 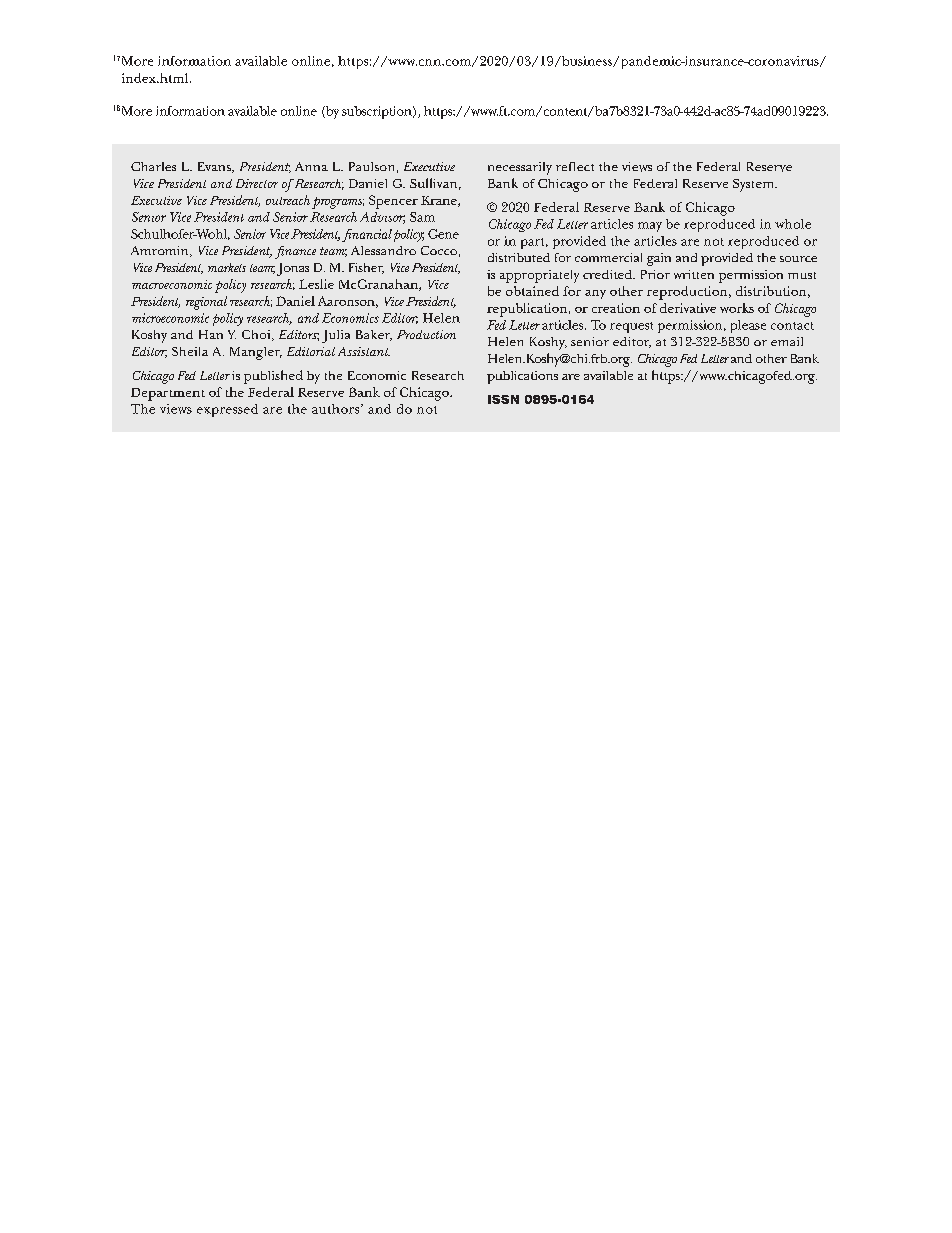 What do you see at coordinates (503, 399) in the image?
I see `ISSN` at bounding box center [503, 399].
